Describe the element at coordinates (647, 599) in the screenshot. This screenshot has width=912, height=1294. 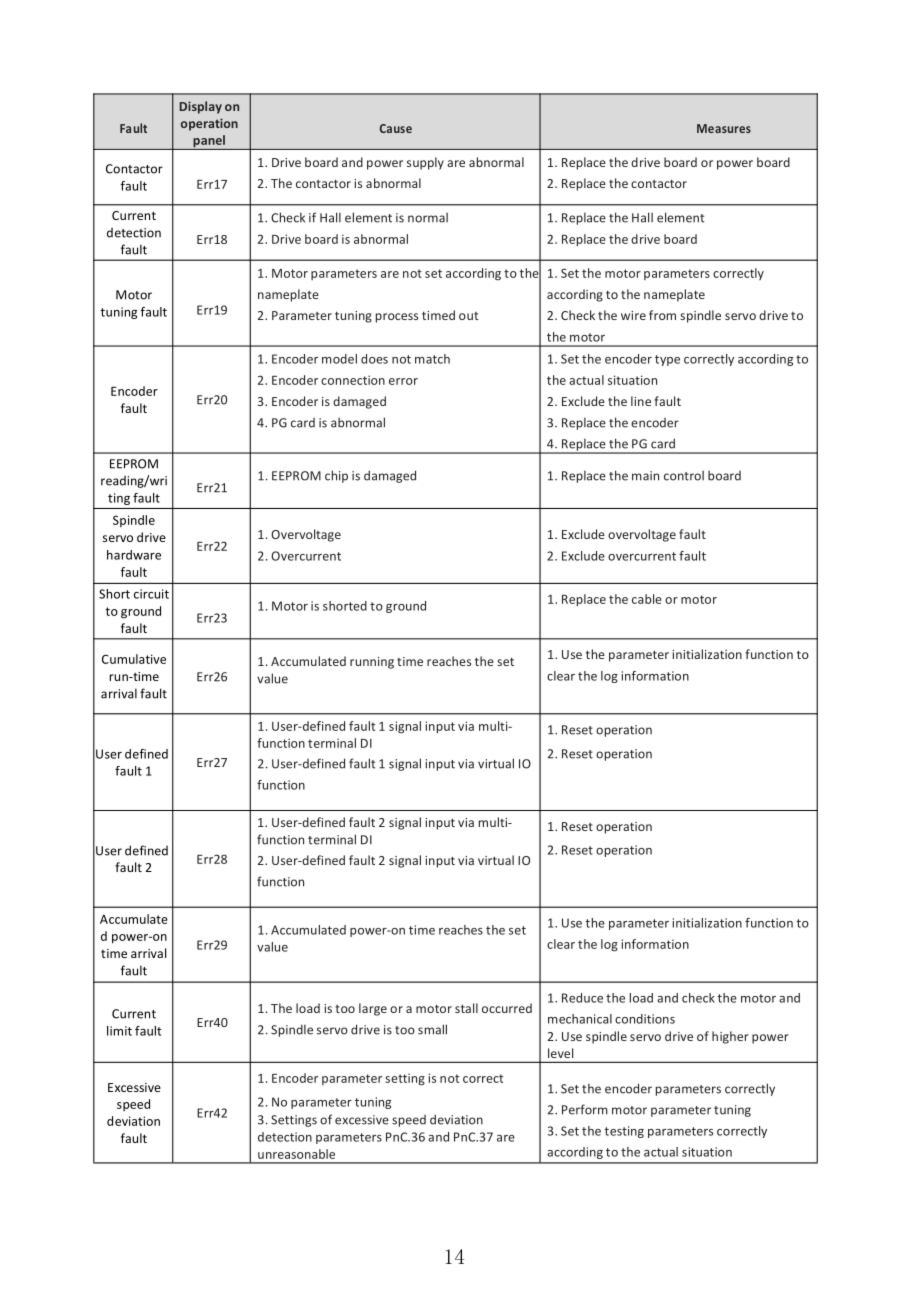
I see `cable` at that location.
